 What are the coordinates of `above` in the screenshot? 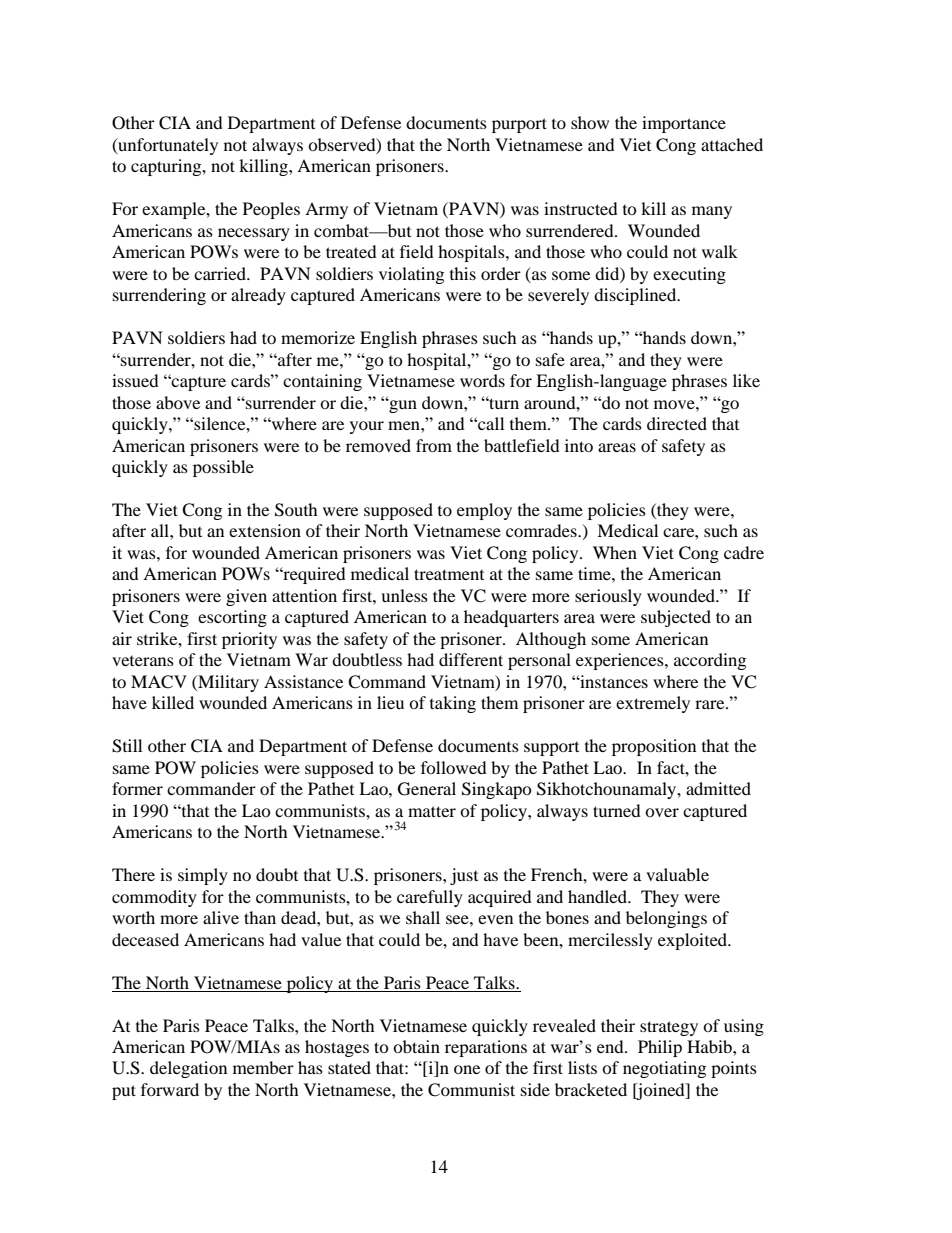 It's located at (178, 402).
